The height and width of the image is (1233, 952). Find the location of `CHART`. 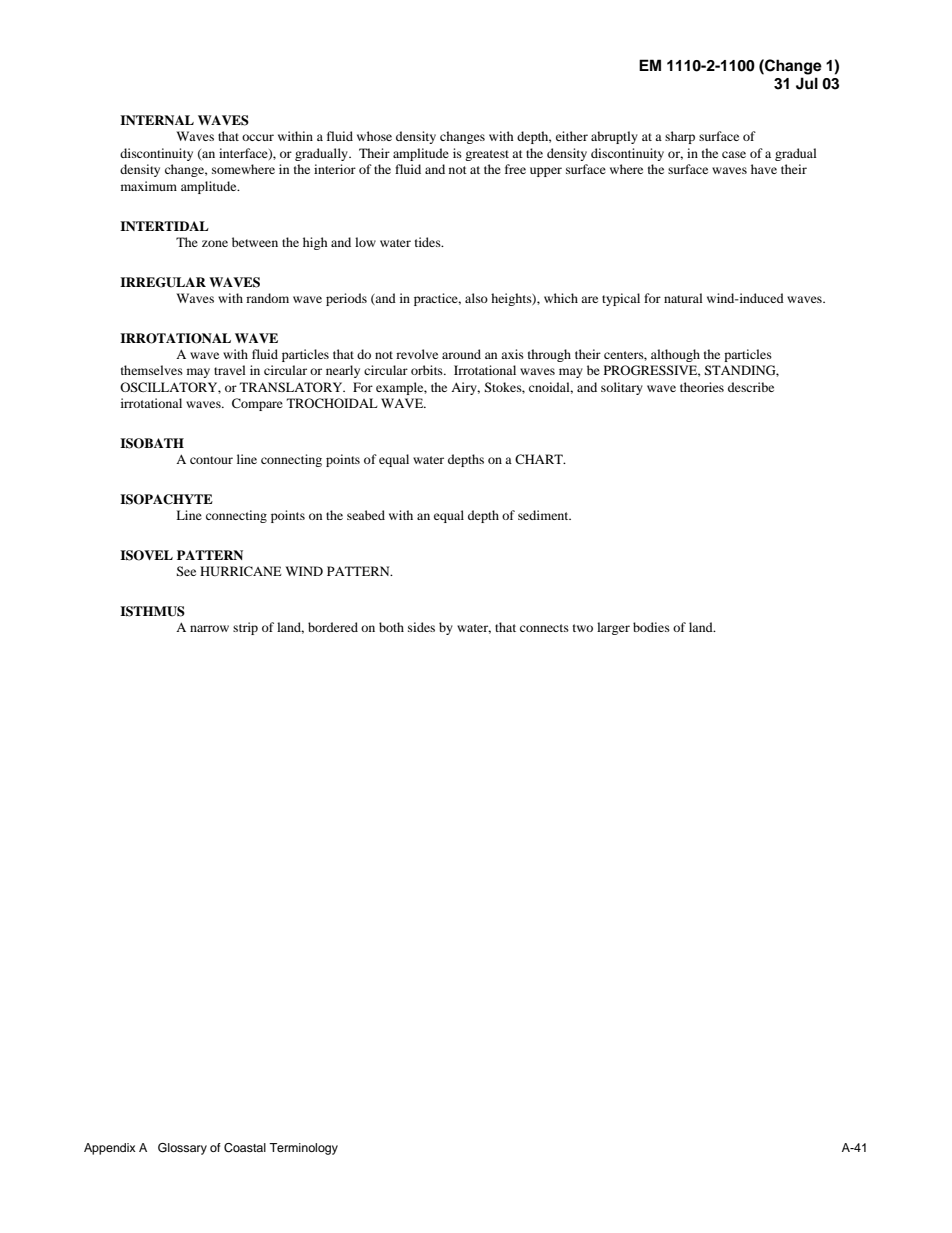

CHART is located at coordinates (540, 459).
